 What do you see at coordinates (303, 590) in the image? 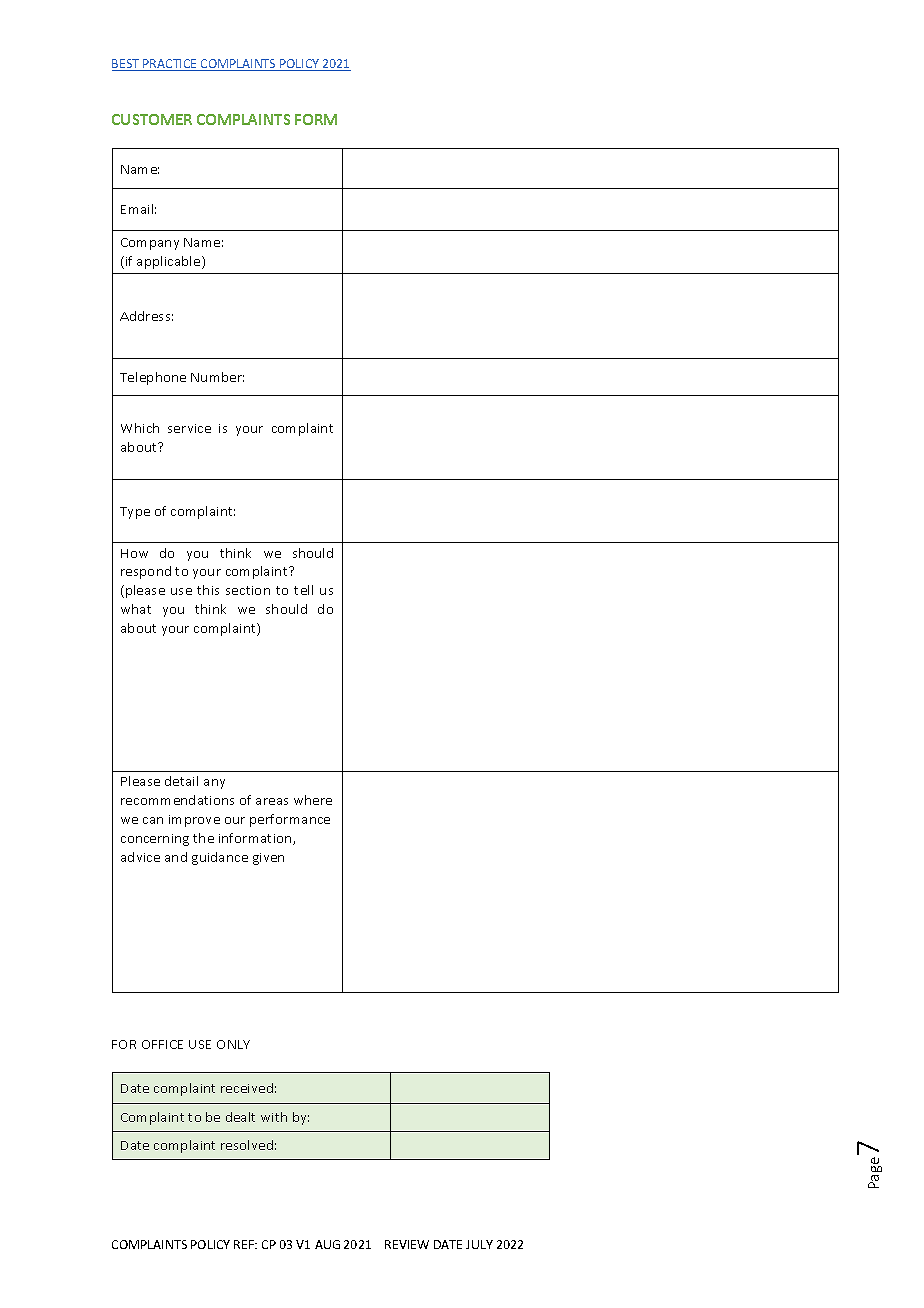
I see `tell` at bounding box center [303, 590].
